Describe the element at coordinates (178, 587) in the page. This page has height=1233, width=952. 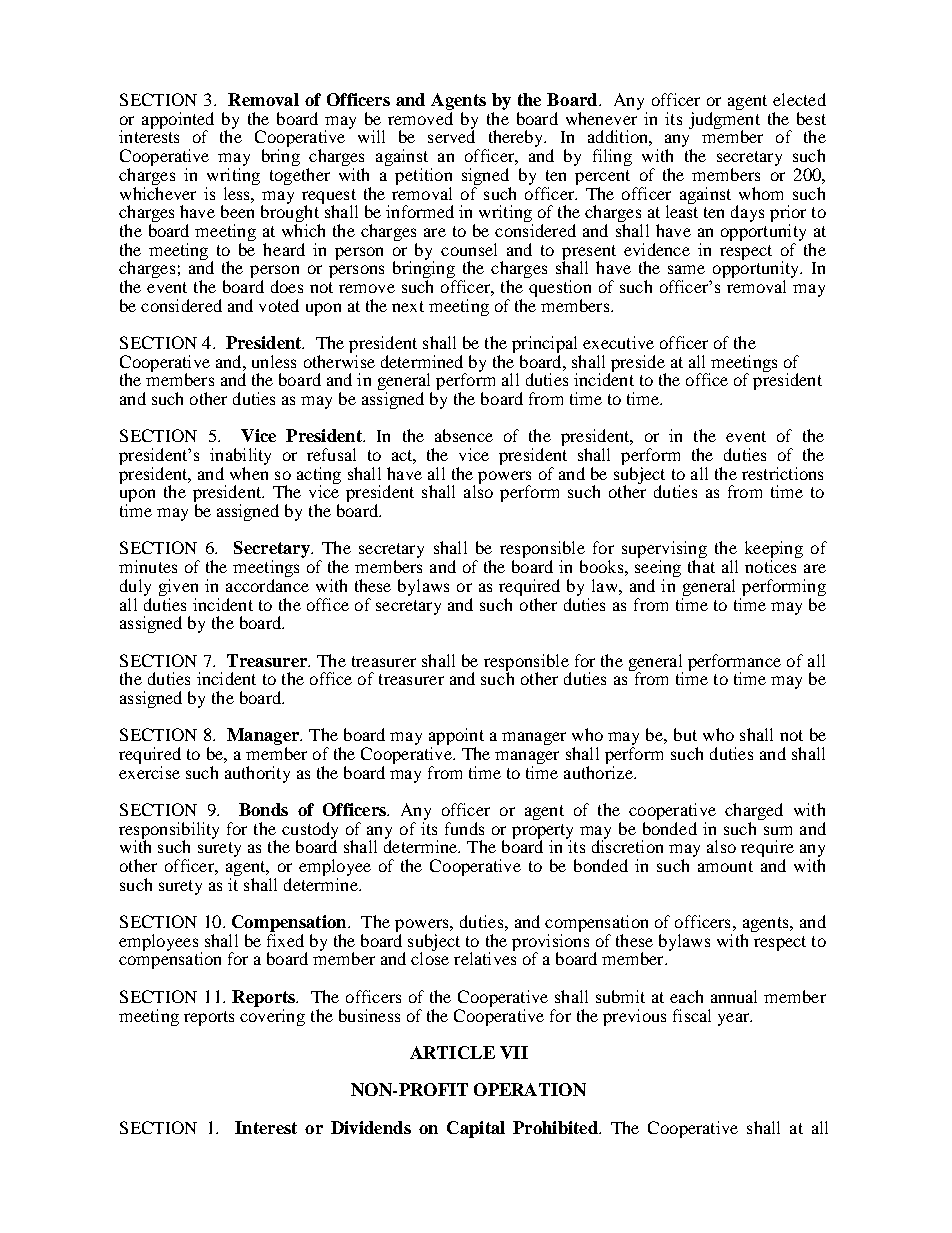
I see `given` at that location.
